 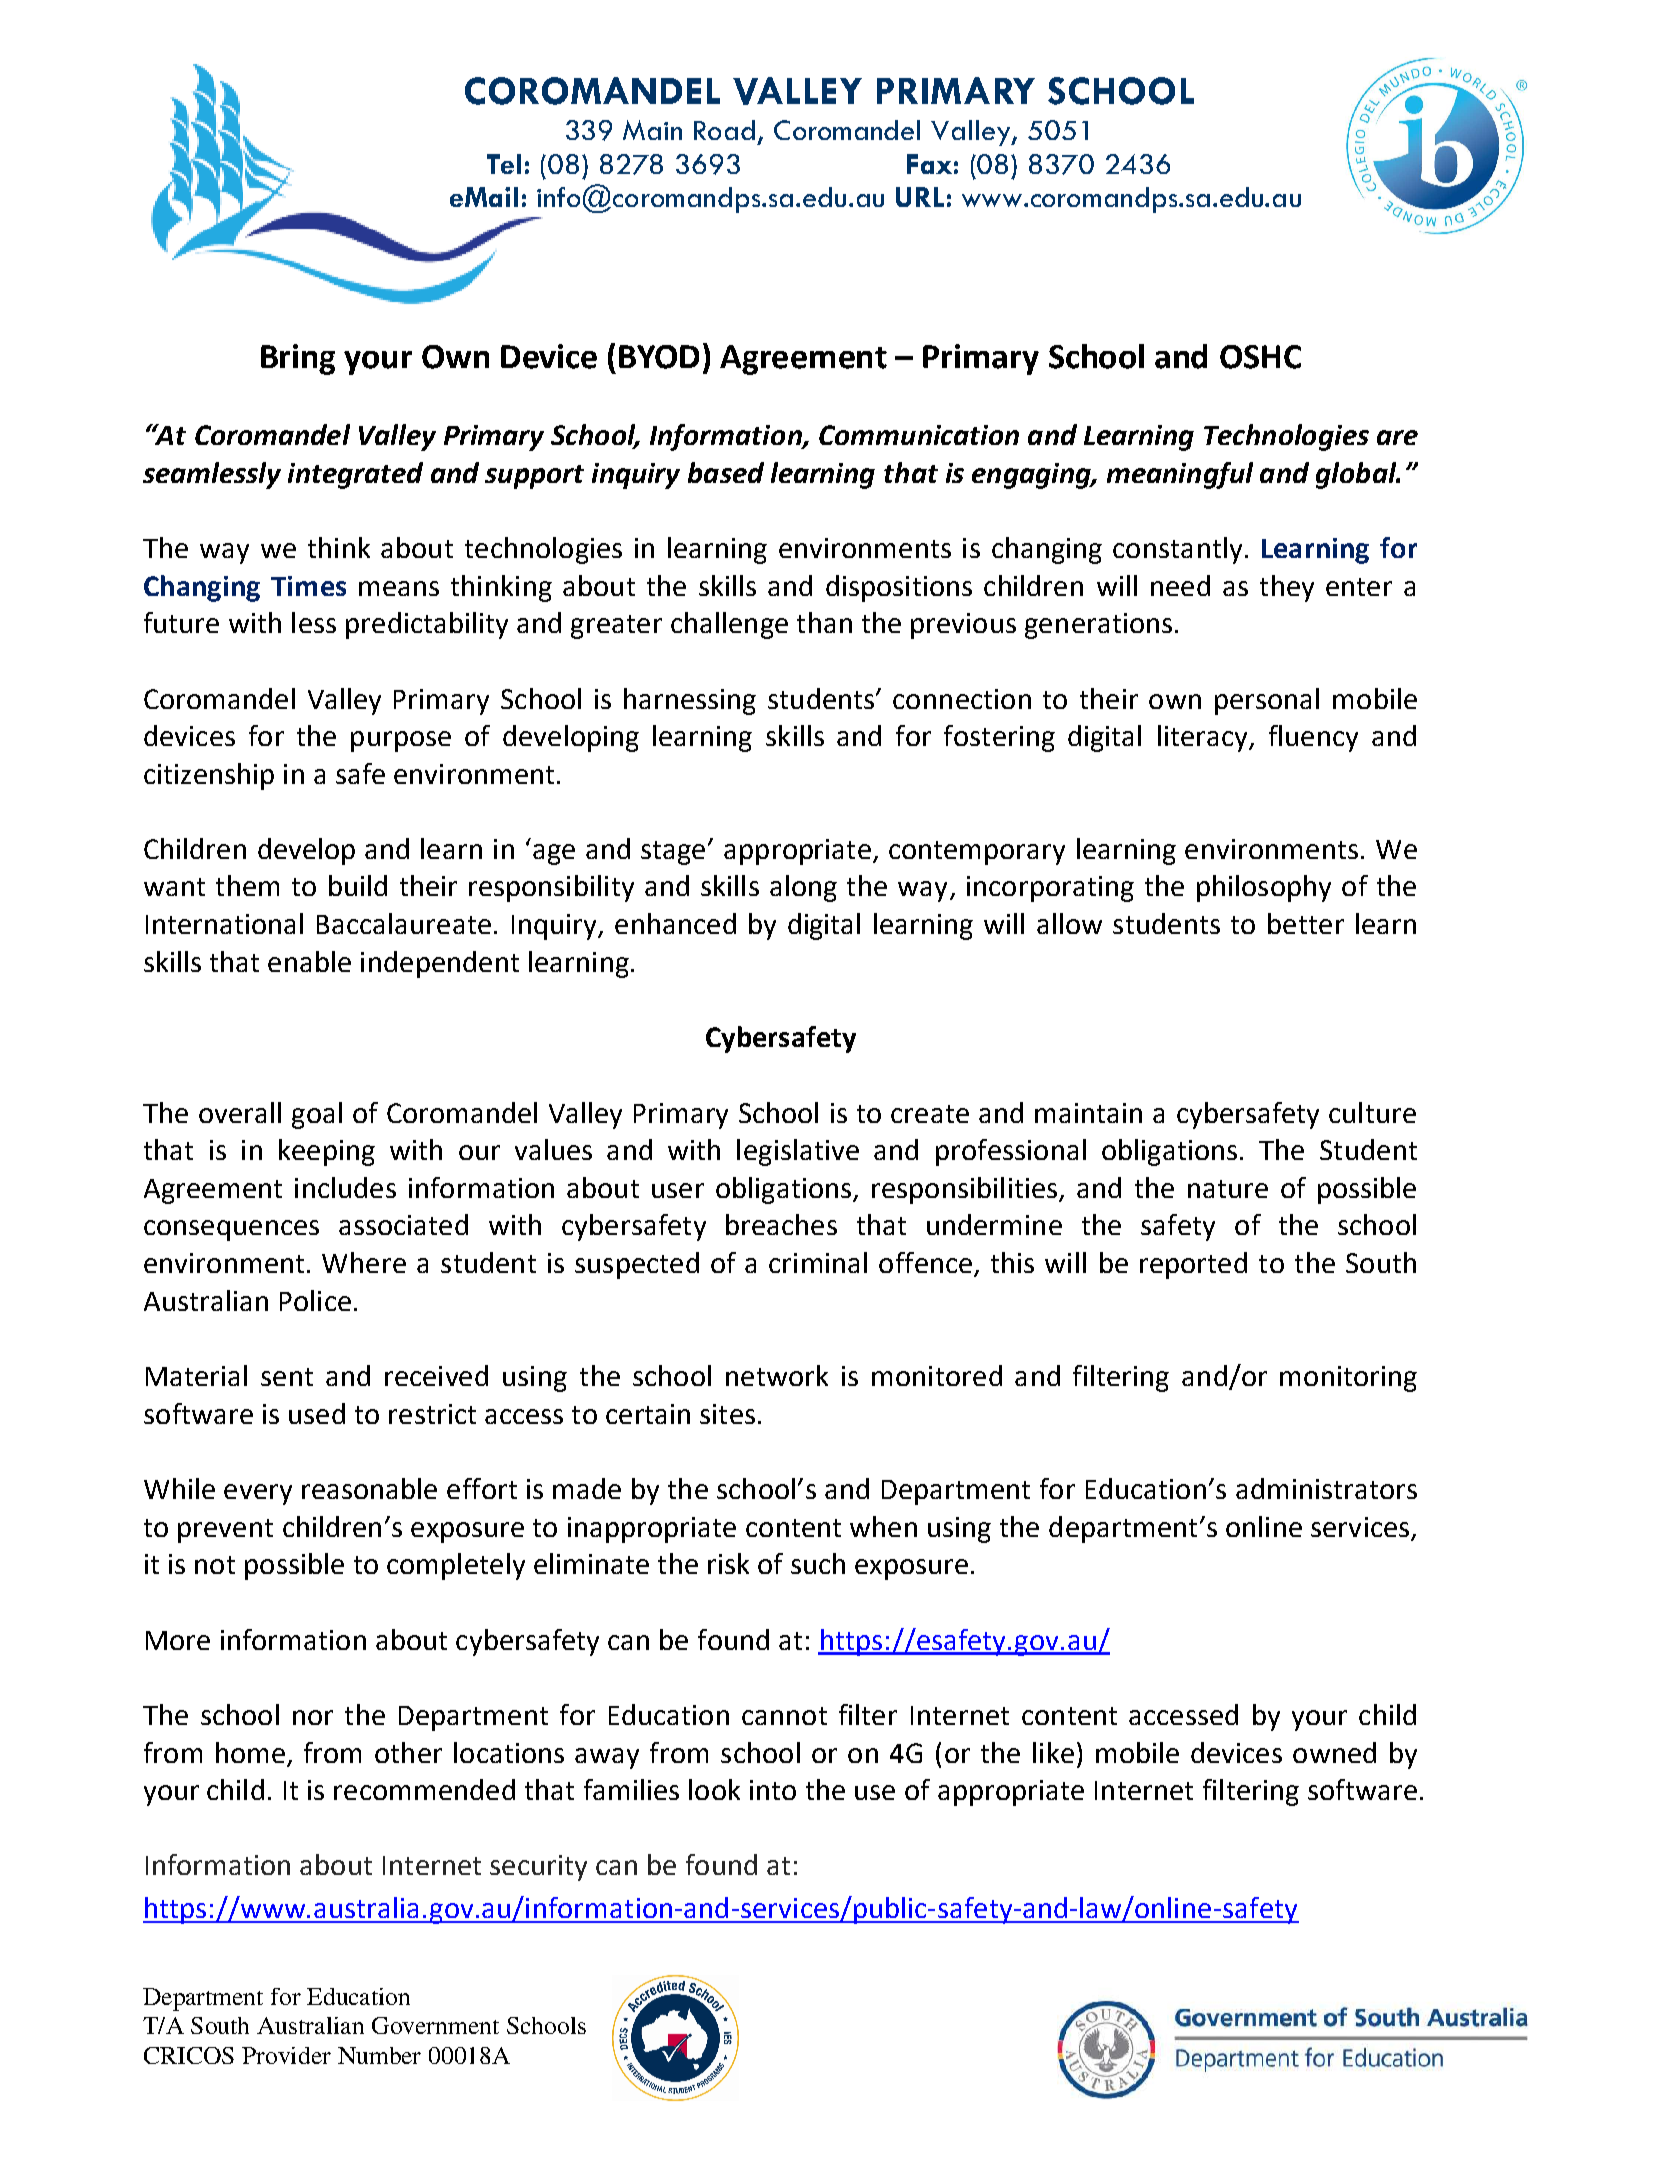 What do you see at coordinates (286, 2055) in the screenshot?
I see `Provider` at bounding box center [286, 2055].
